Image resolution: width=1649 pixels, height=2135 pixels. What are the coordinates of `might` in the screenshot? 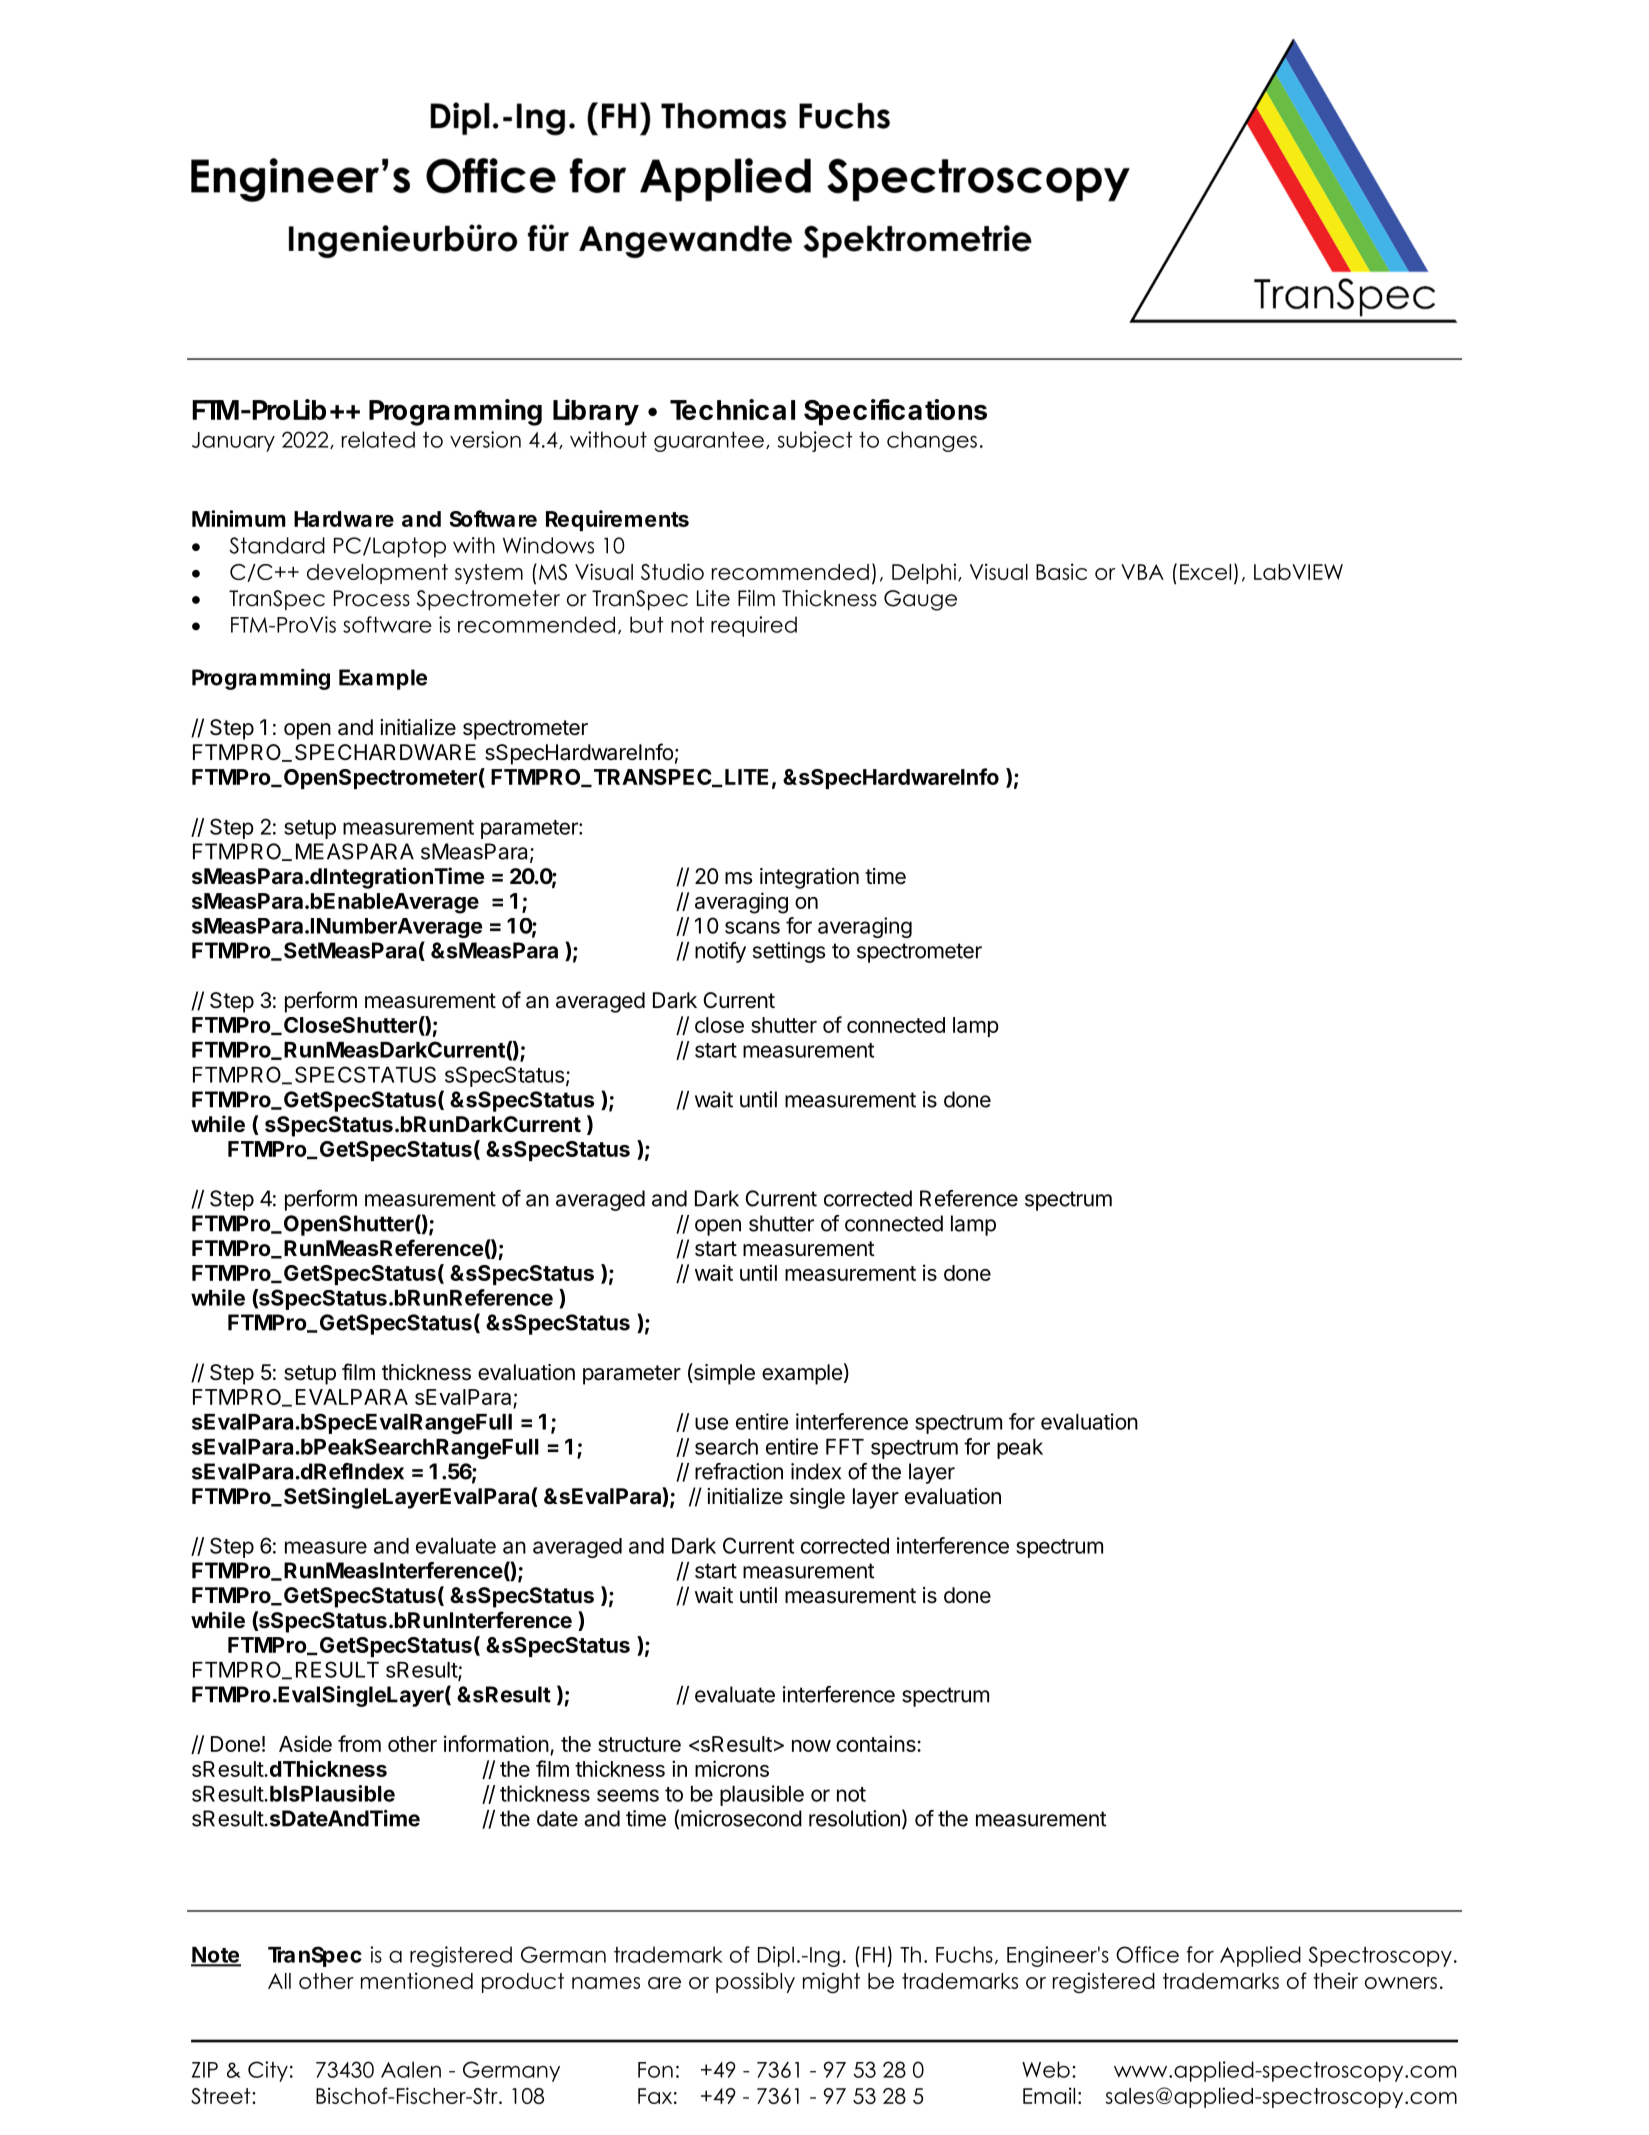 It's located at (831, 1983).
